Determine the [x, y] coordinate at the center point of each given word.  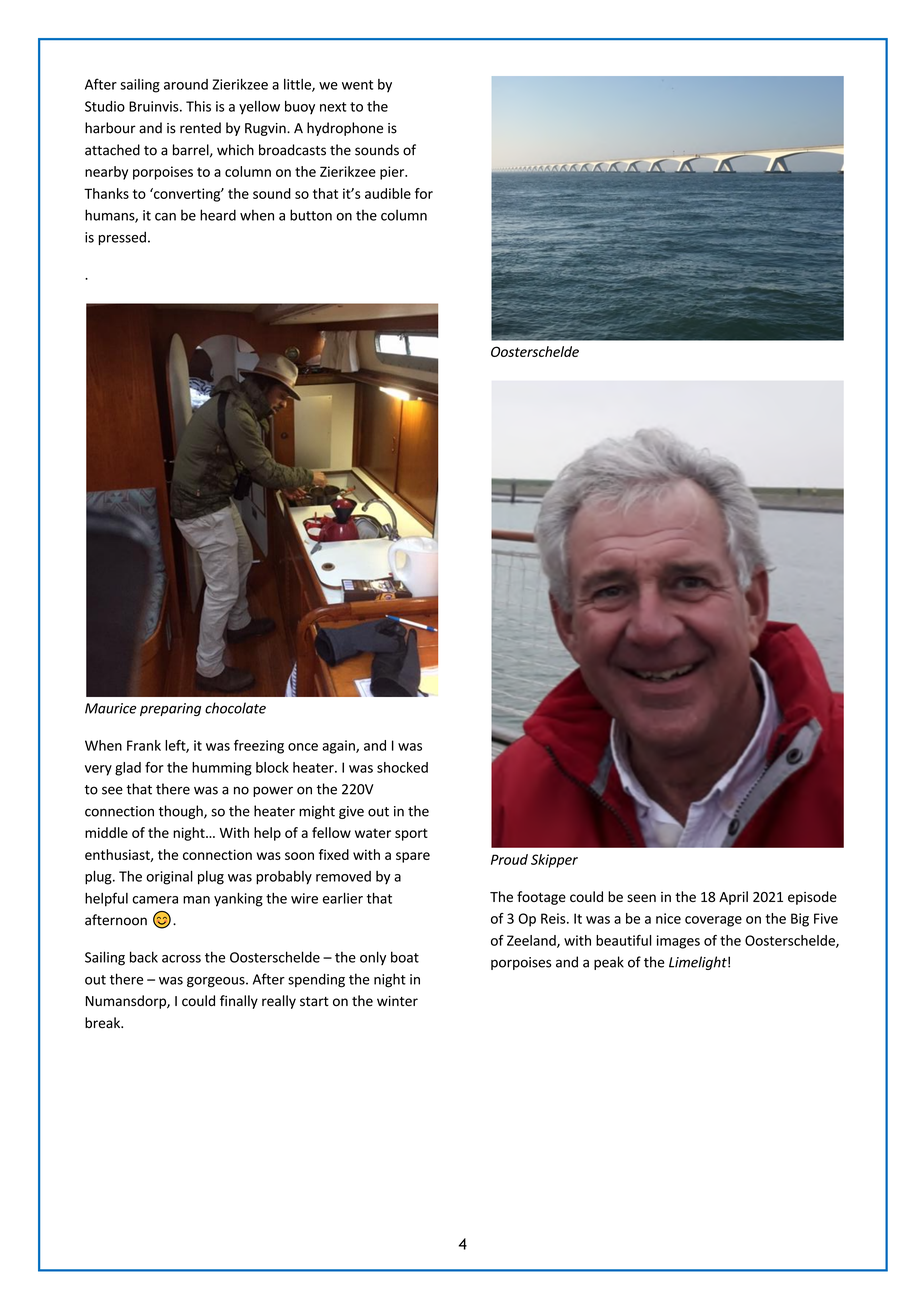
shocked [402, 767]
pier [393, 173]
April [733, 898]
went [357, 85]
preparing [170, 709]
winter [397, 1001]
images [678, 942]
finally [239, 1002]
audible [388, 193]
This [198, 106]
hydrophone [345, 129]
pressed [122, 238]
